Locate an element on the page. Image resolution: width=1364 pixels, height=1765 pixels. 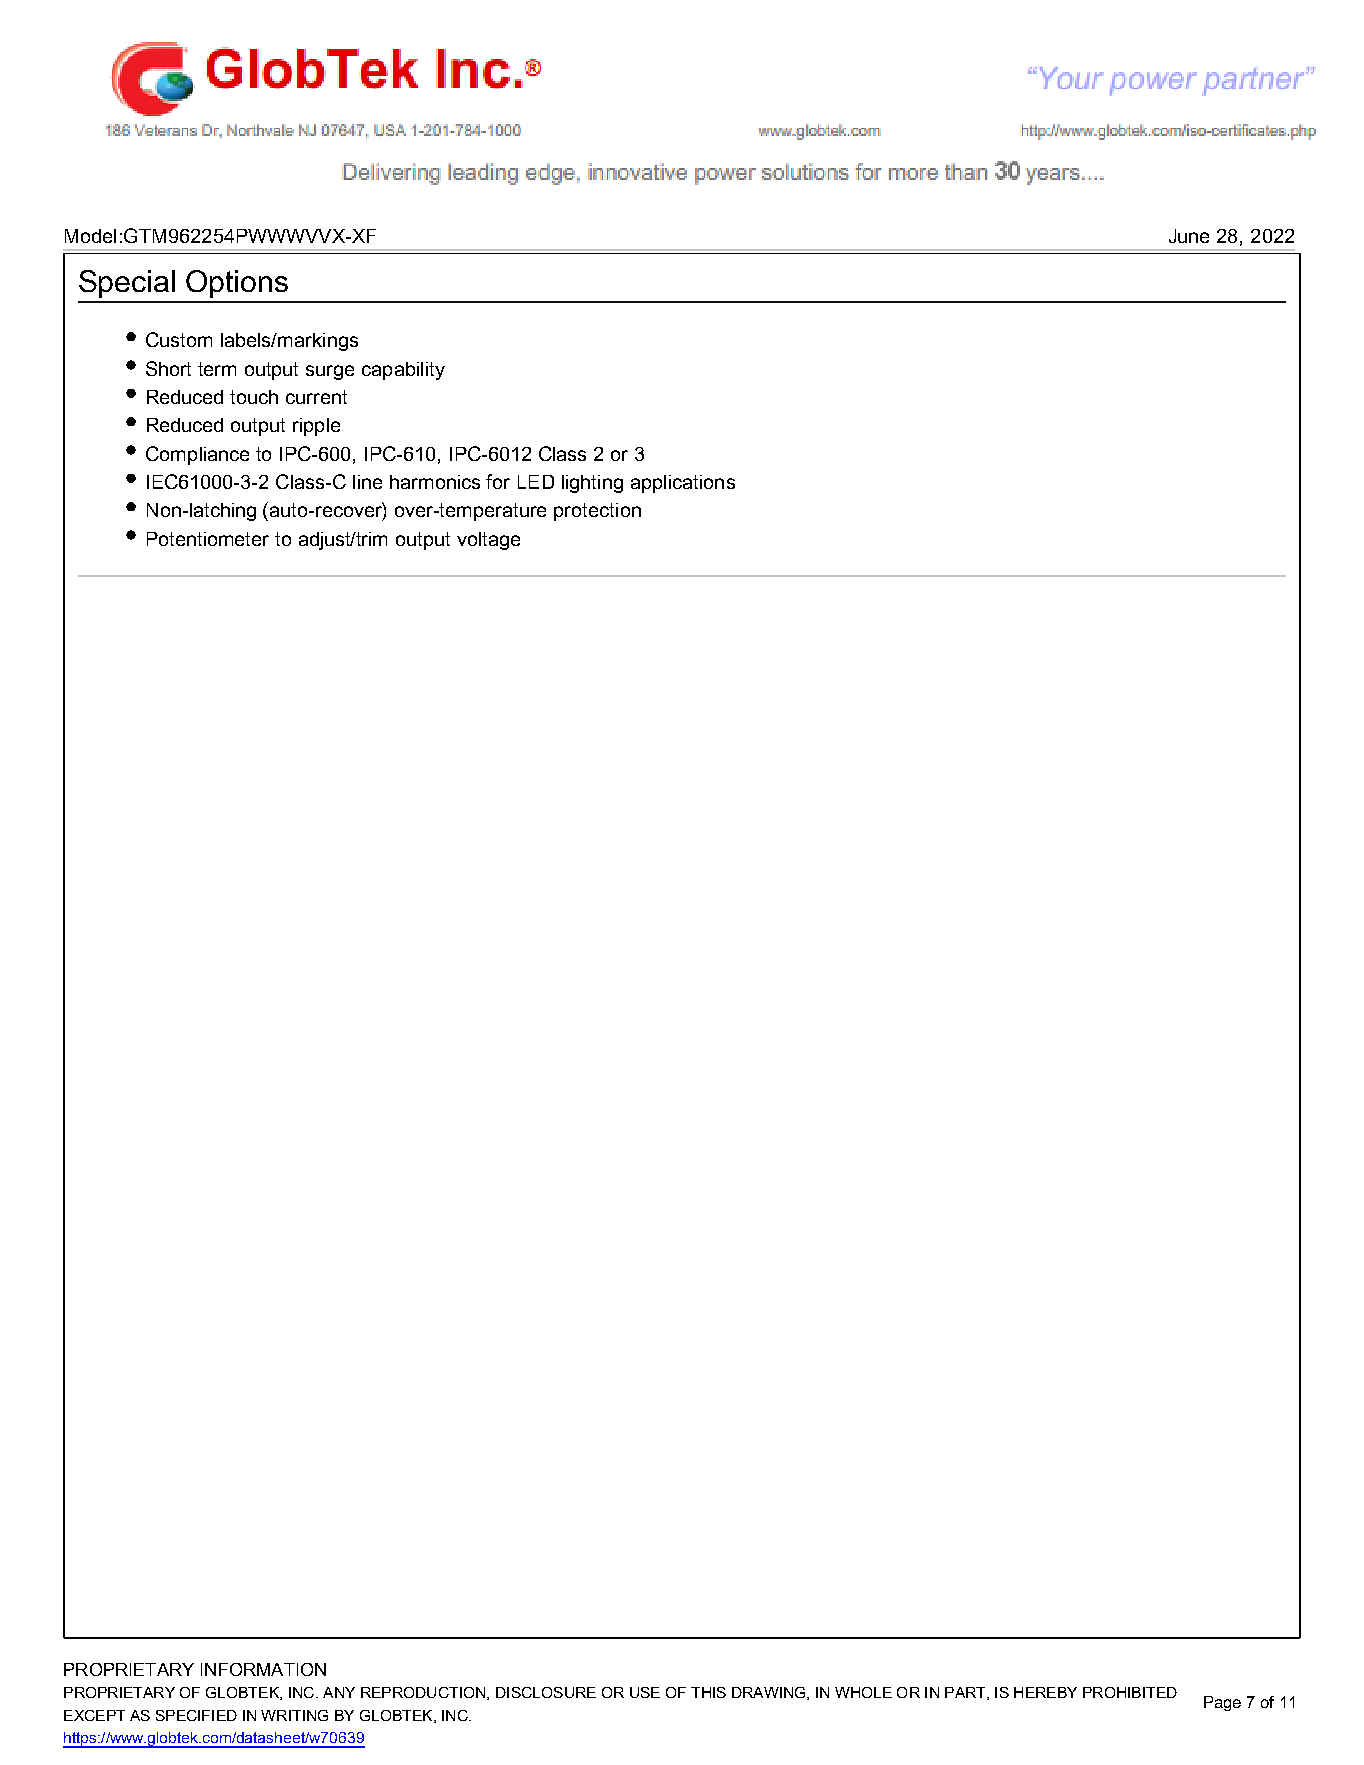
INFORMATION is located at coordinates (263, 1669).
